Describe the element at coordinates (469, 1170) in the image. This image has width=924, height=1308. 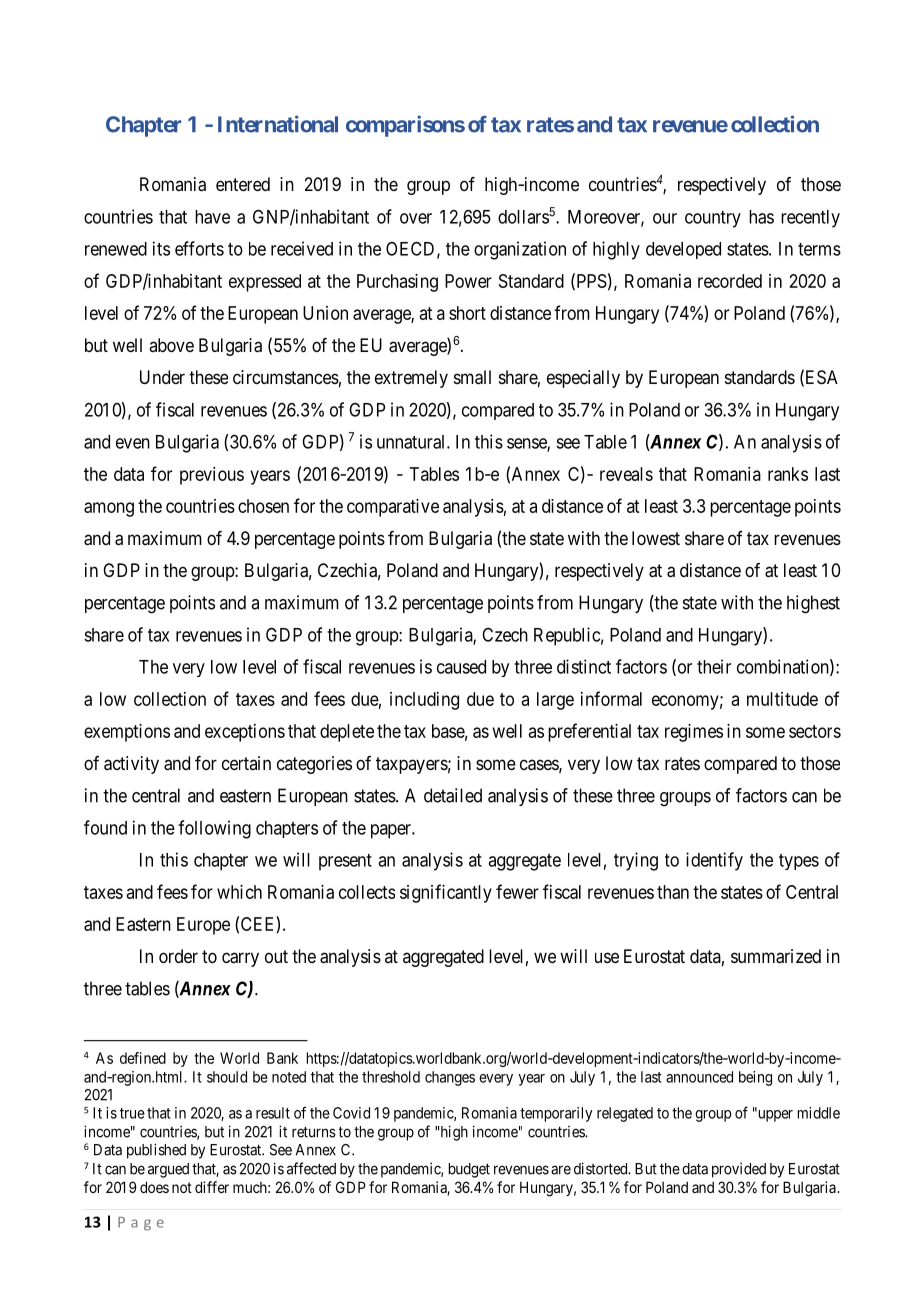
I see `budget` at that location.
